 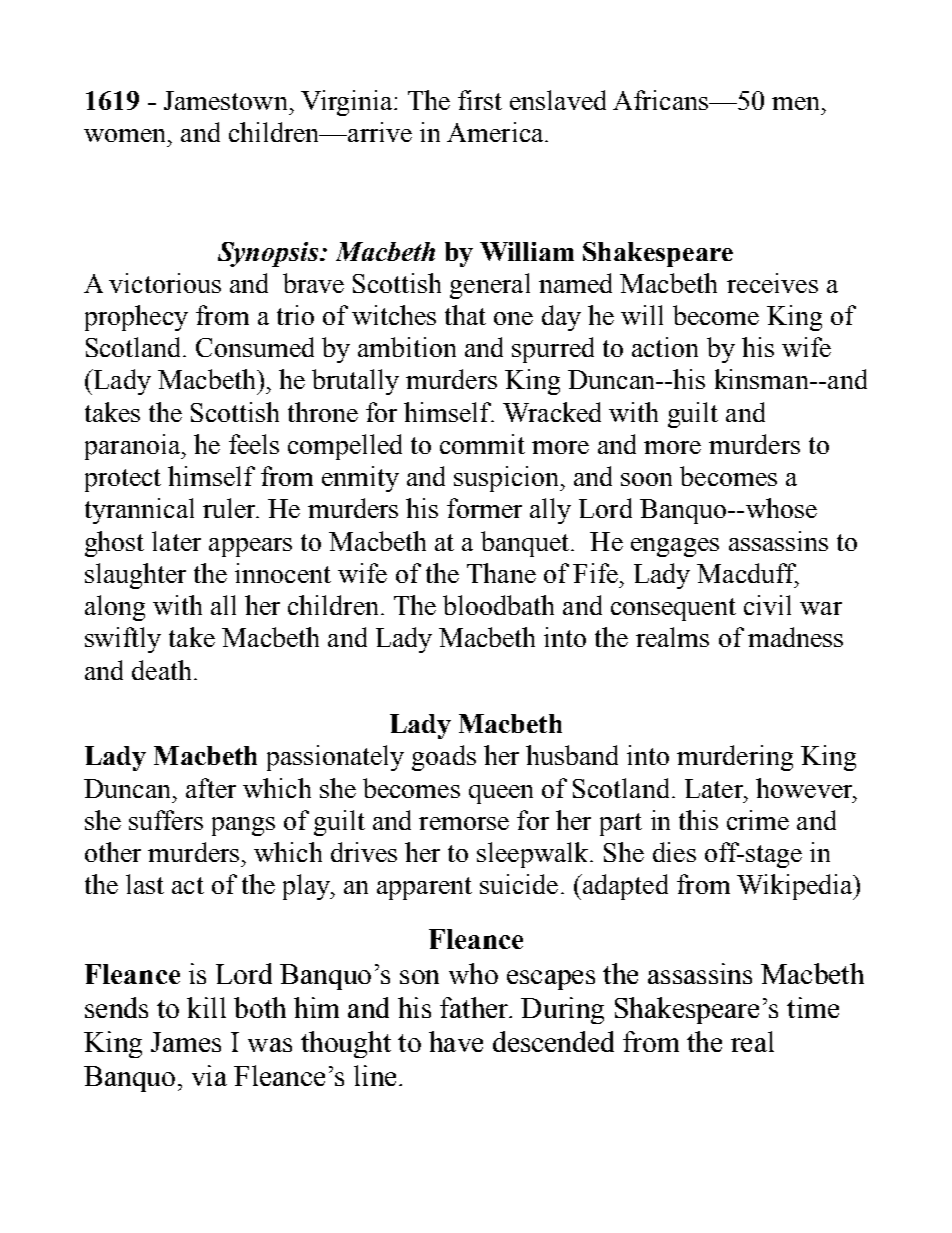 What do you see at coordinates (135, 576) in the screenshot?
I see `slaughter` at bounding box center [135, 576].
